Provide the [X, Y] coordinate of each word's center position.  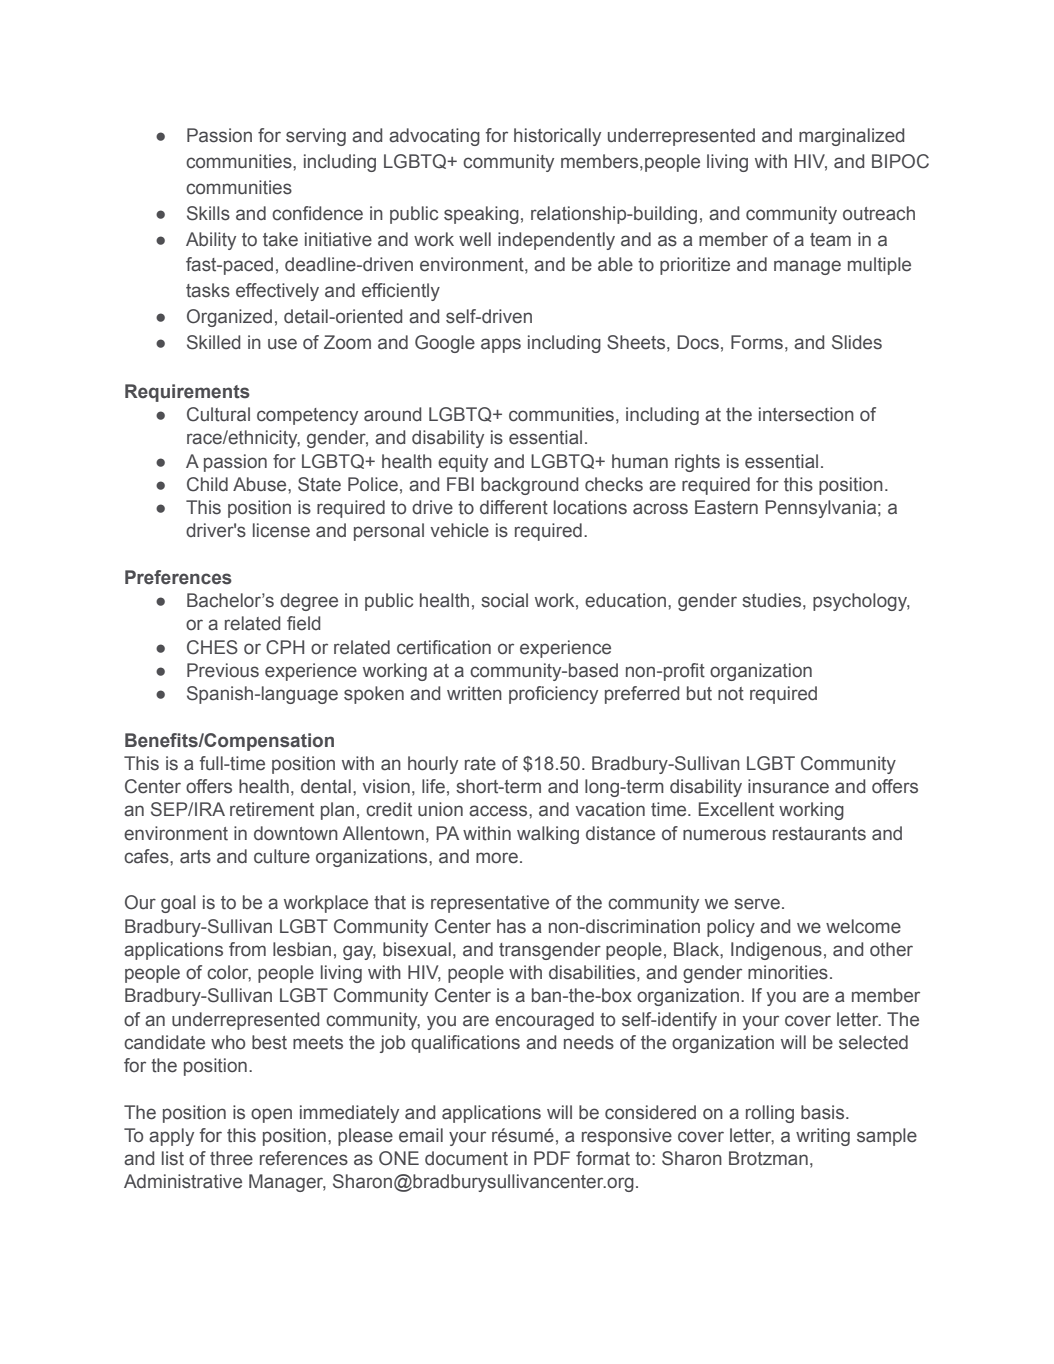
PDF [552, 1158]
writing [823, 1137]
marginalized [851, 137]
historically [557, 137]
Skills [208, 213]
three [231, 1158]
